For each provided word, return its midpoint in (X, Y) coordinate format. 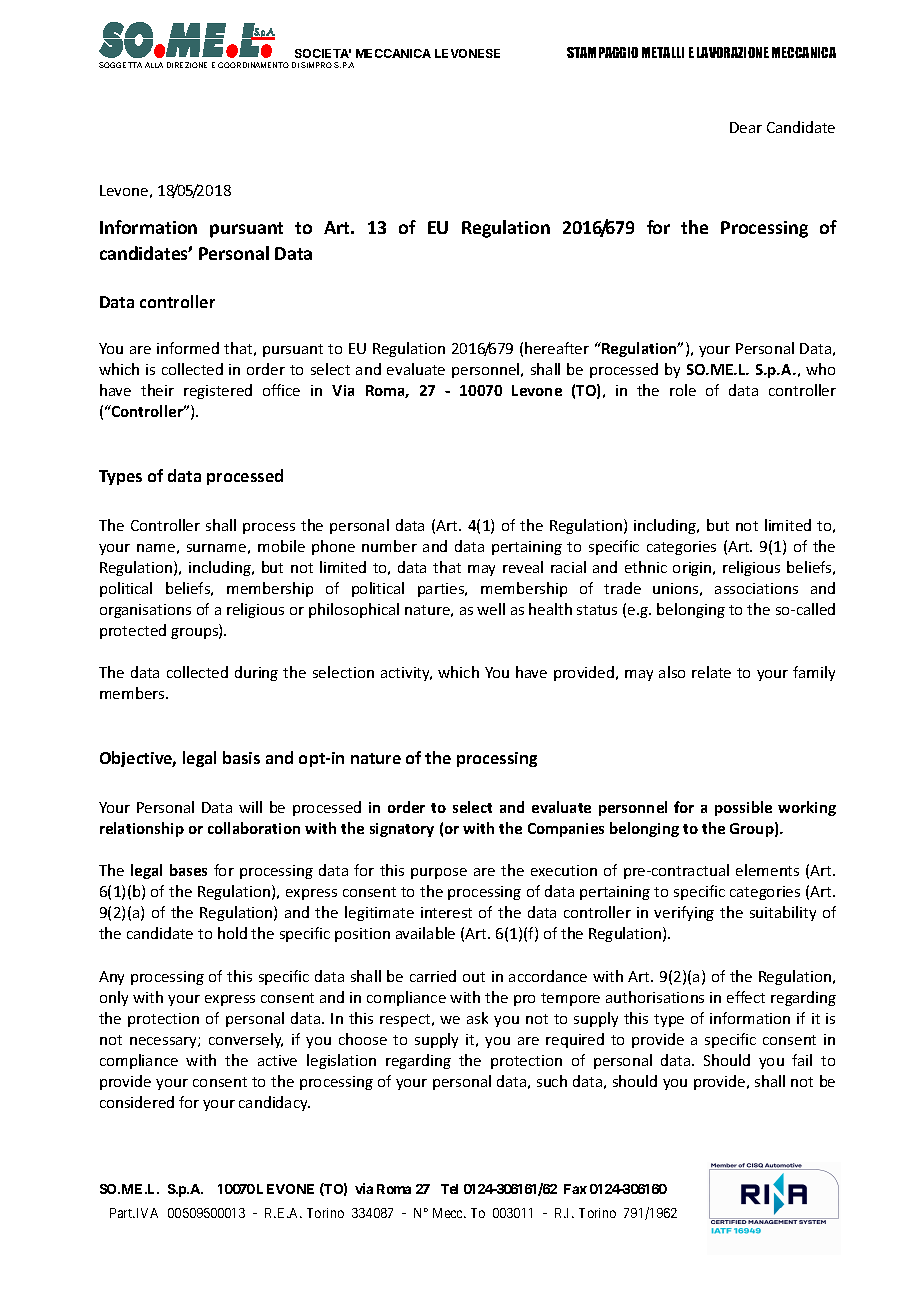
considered (137, 1102)
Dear (746, 127)
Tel (449, 1189)
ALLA (154, 65)
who (820, 369)
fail (802, 1060)
